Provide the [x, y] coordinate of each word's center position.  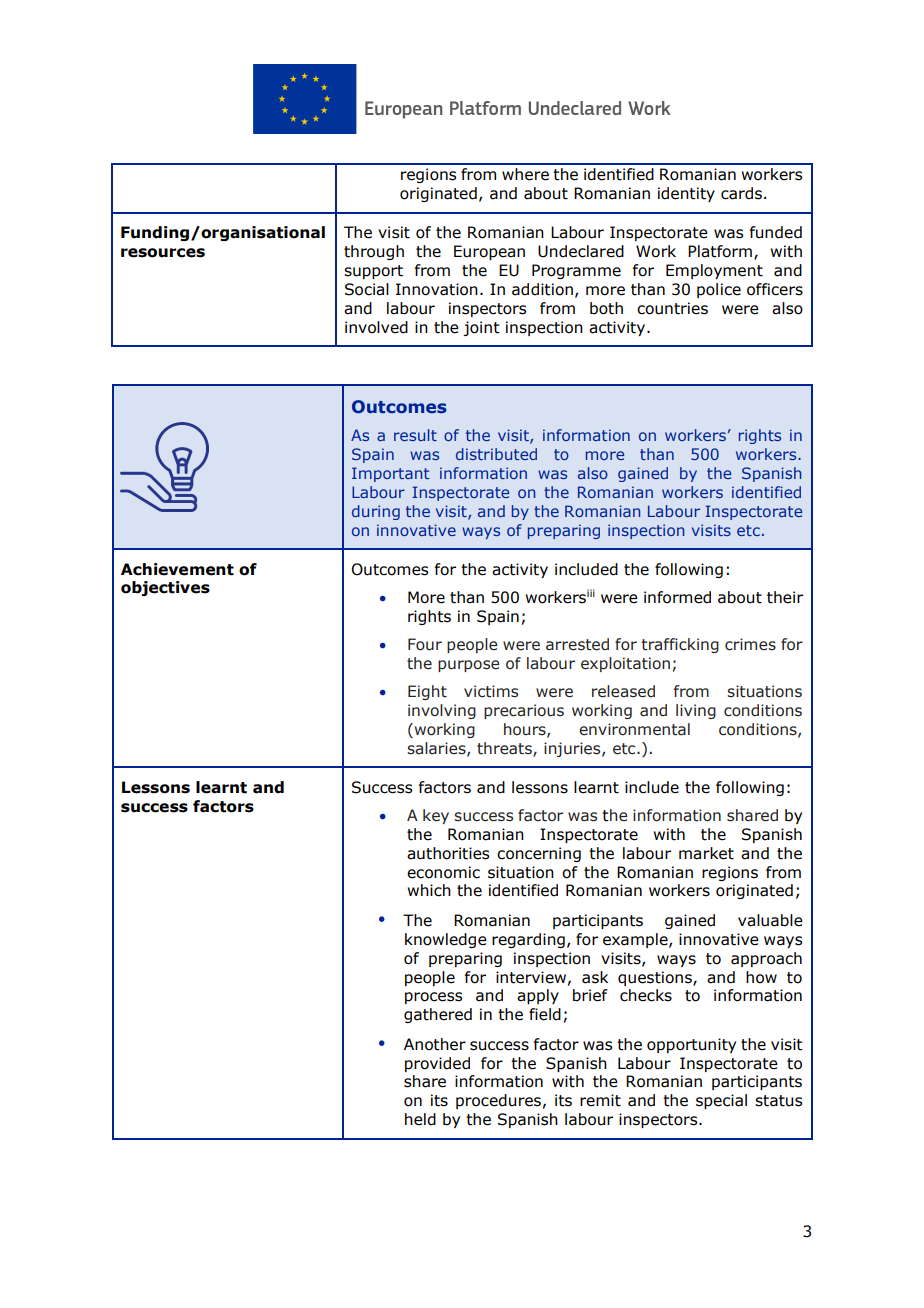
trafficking [680, 645]
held [420, 1119]
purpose [469, 666]
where [525, 174]
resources [163, 253]
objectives [165, 588]
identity [686, 194]
